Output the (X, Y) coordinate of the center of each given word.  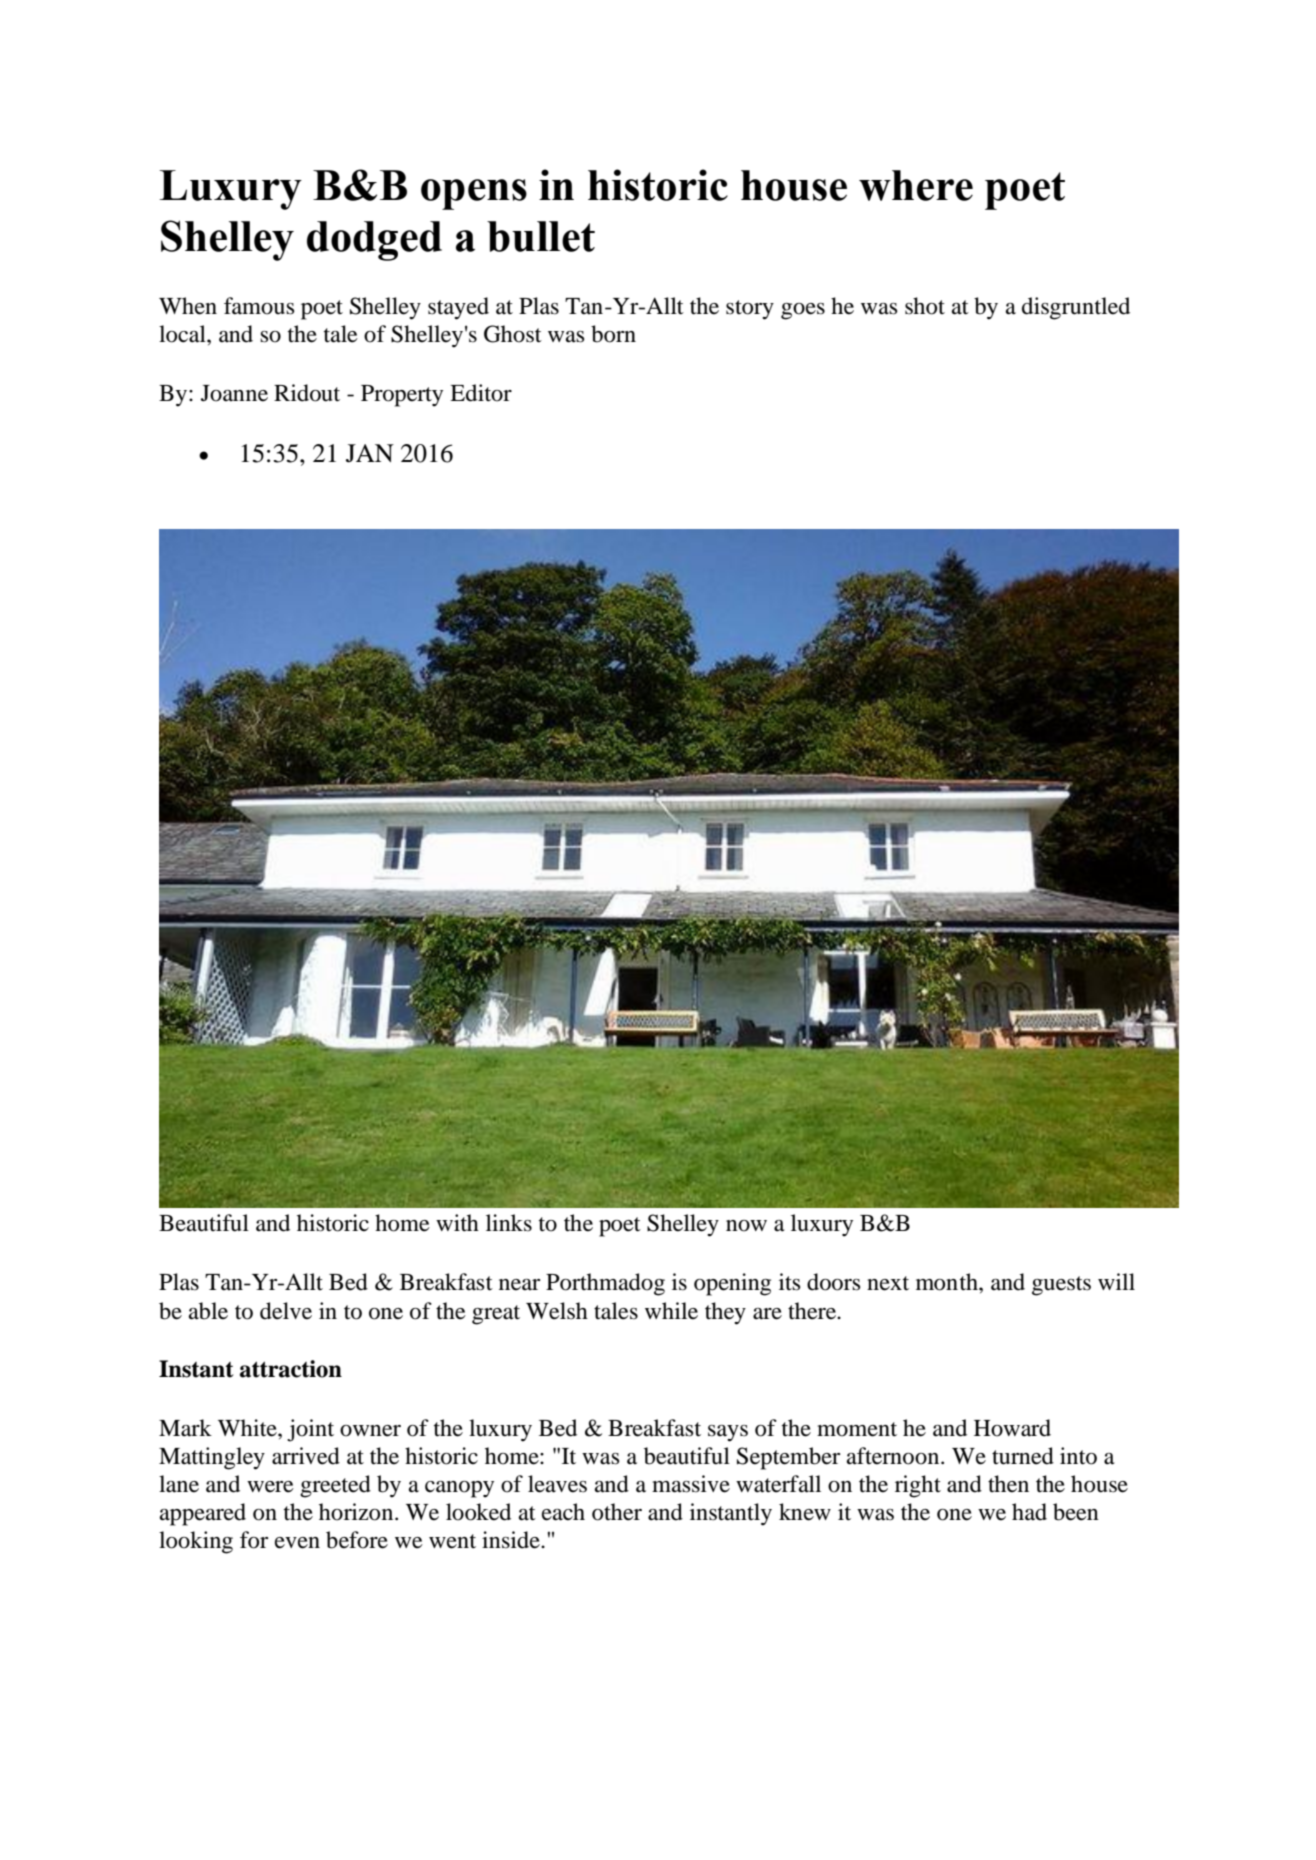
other (617, 1512)
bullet (541, 236)
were (270, 1487)
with (457, 1223)
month (948, 1282)
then (1008, 1484)
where (916, 185)
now (746, 1226)
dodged (374, 241)
